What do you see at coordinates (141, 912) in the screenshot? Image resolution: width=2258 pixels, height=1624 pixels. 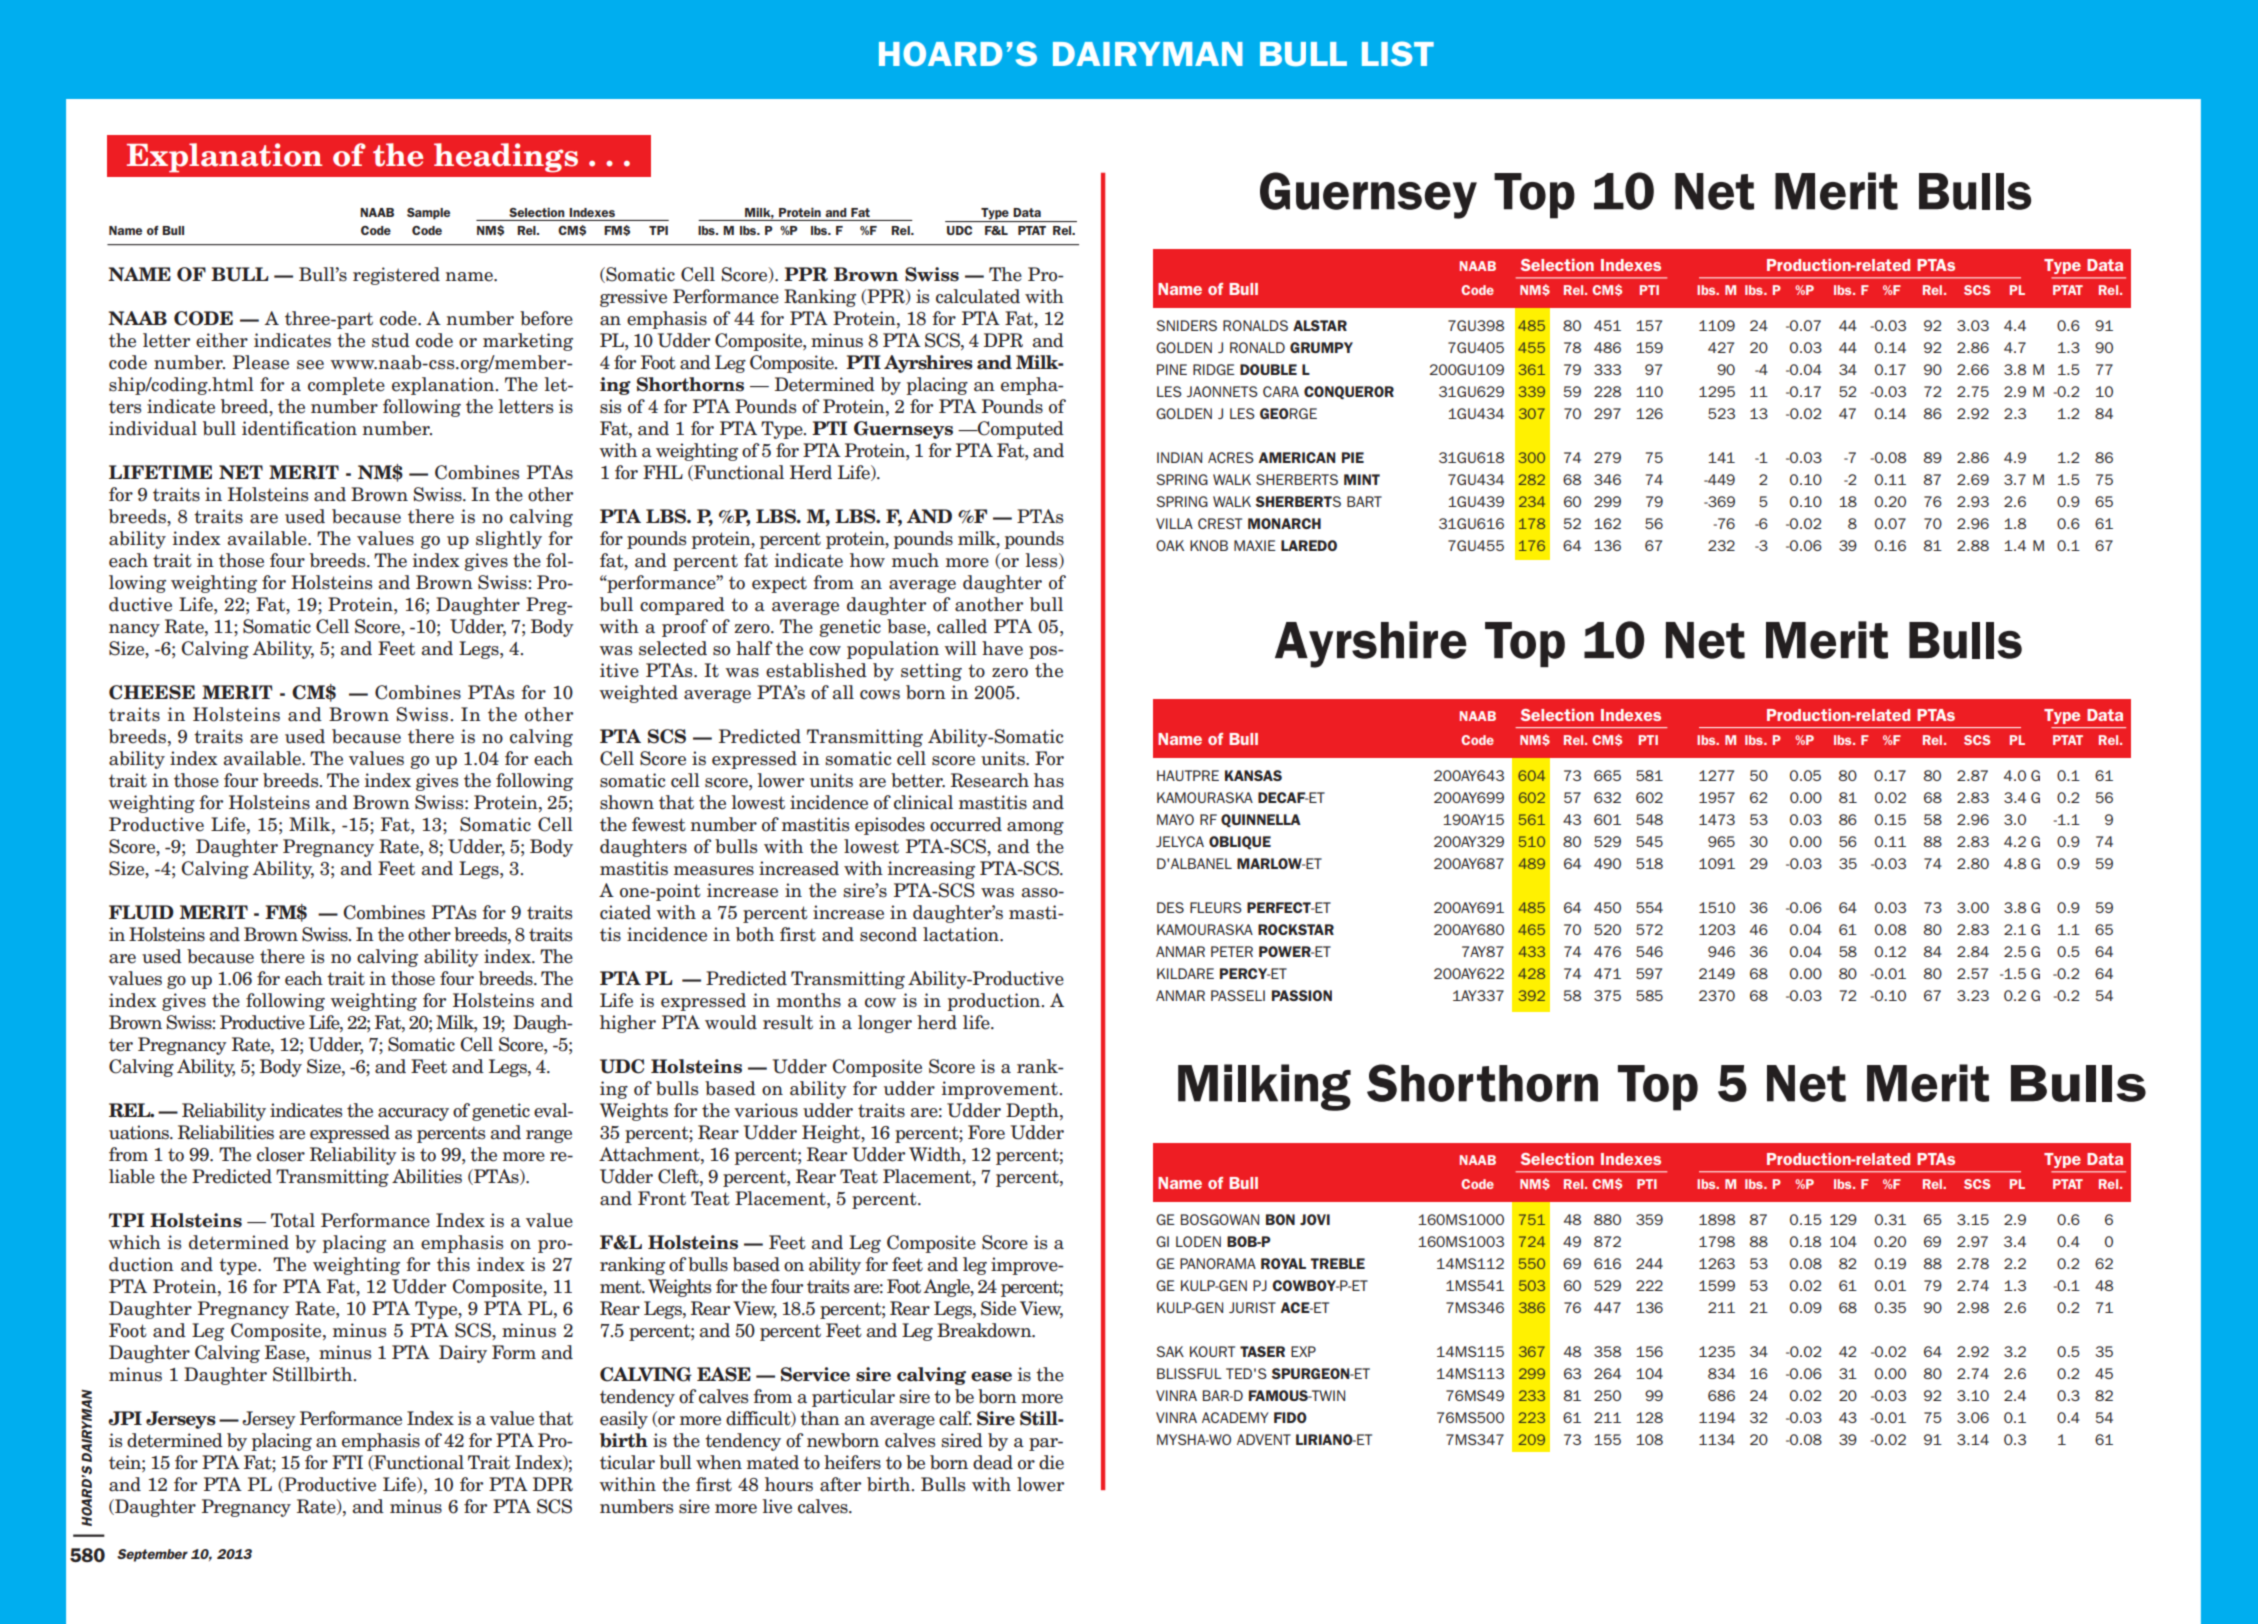 I see `FLUID` at bounding box center [141, 912].
